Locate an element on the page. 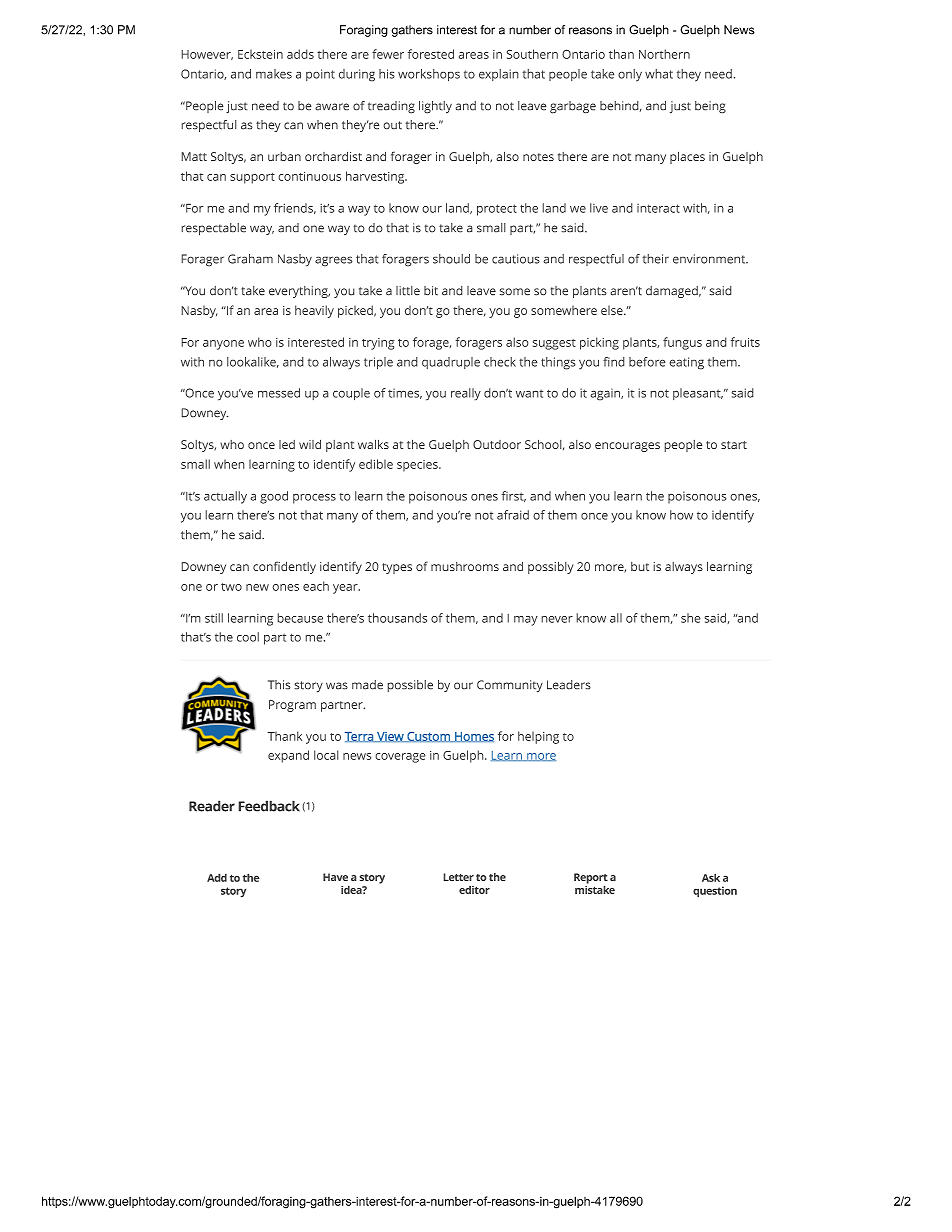 The height and width of the document is (1232, 952). Ask is located at coordinates (711, 877).
